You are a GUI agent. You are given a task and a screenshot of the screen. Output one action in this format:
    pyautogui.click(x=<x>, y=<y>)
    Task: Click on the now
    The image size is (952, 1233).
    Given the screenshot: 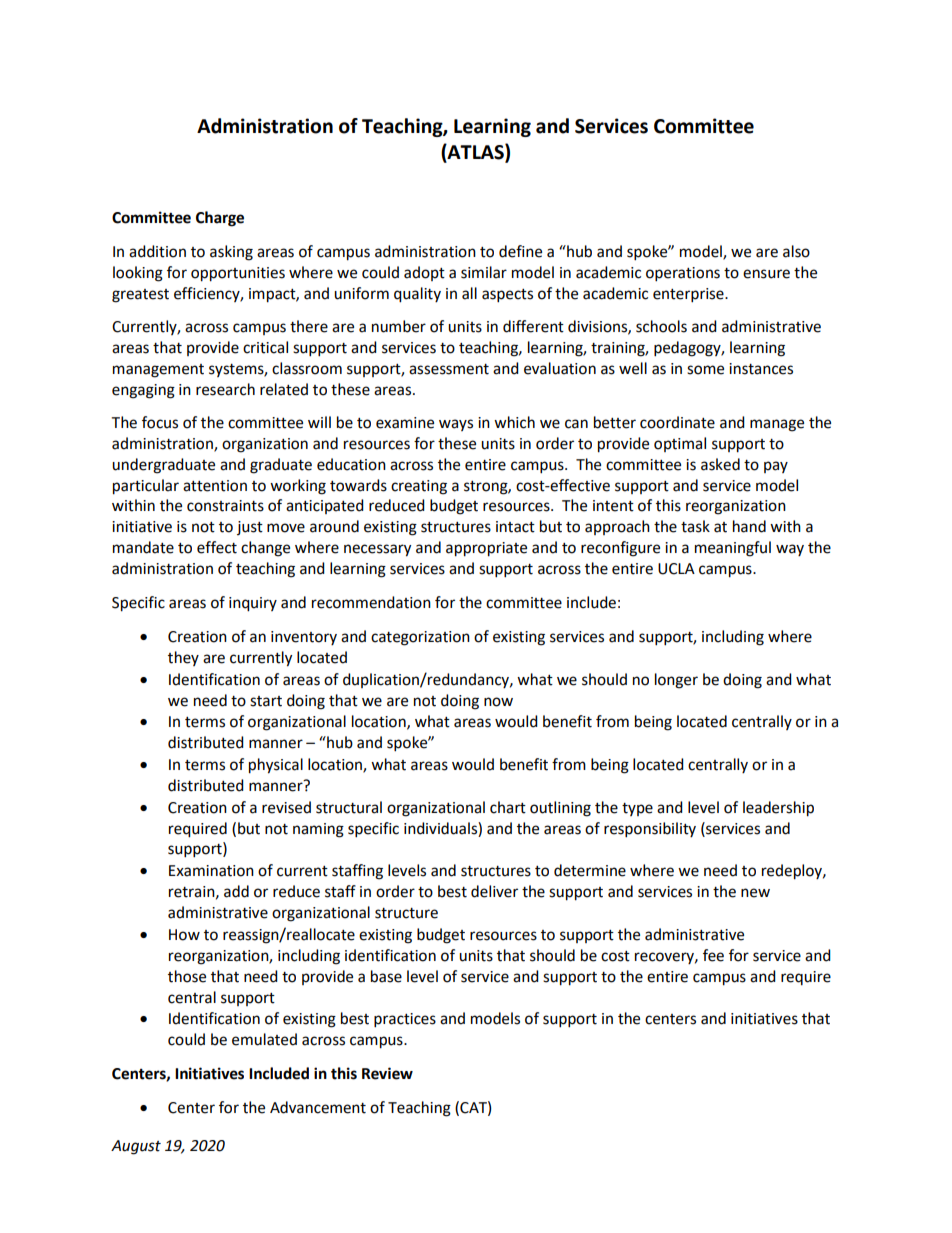 What is the action you would take?
    pyautogui.click(x=498, y=702)
